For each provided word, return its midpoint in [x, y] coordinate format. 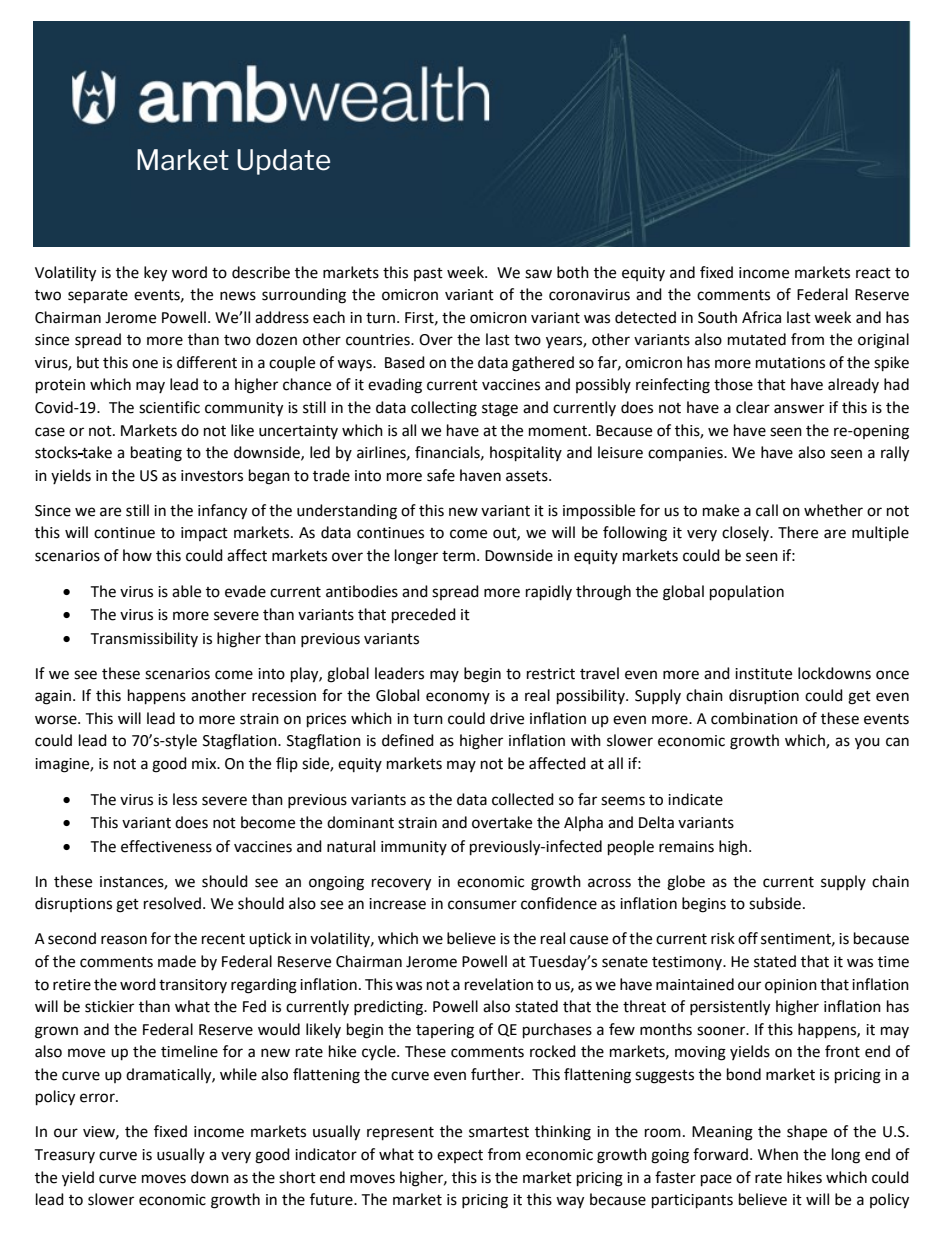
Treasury [64, 1156]
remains [686, 847]
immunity [414, 848]
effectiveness [166, 846]
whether [833, 510]
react [873, 273]
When [778, 1154]
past [428, 274]
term [458, 556]
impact [204, 534]
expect [460, 1156]
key [155, 274]
